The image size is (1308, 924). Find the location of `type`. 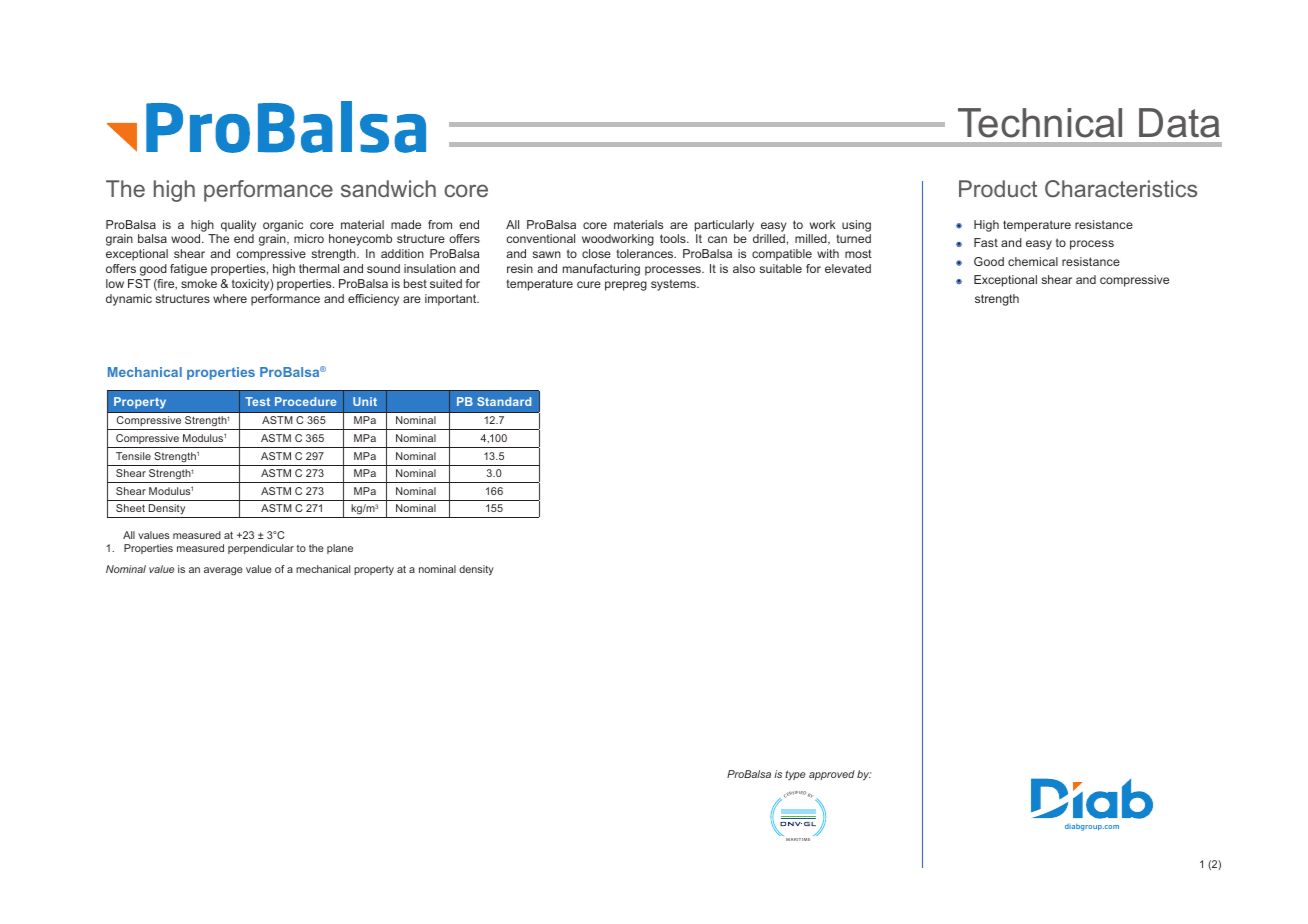

type is located at coordinates (795, 775).
